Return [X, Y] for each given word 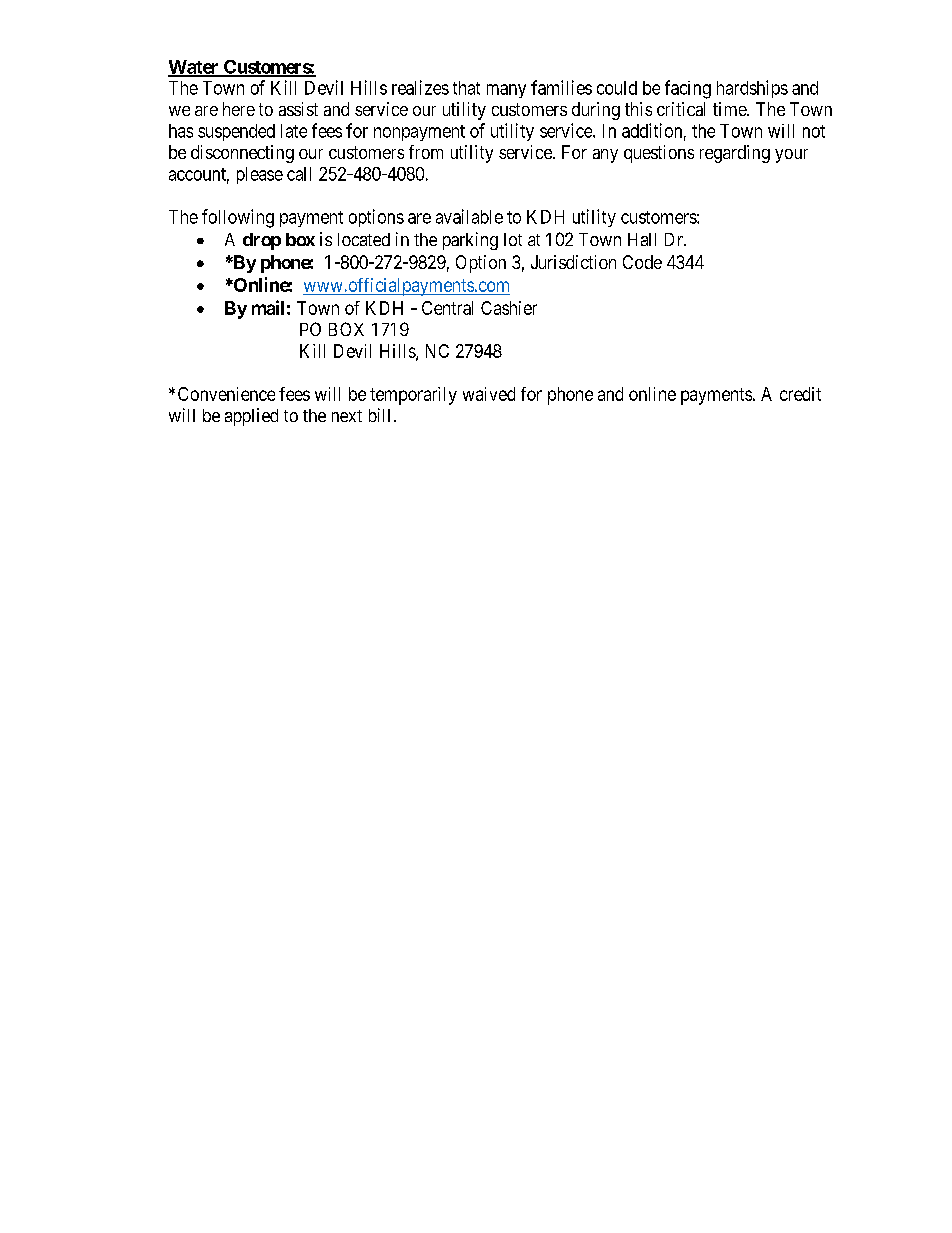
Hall [642, 239]
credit [800, 394]
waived [489, 394]
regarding [735, 154]
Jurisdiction [573, 262]
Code [642, 262]
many [506, 91]
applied [251, 417]
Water [194, 68]
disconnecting [242, 154]
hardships [752, 89]
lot [513, 239]
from [426, 152]
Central [447, 308]
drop [262, 241]
